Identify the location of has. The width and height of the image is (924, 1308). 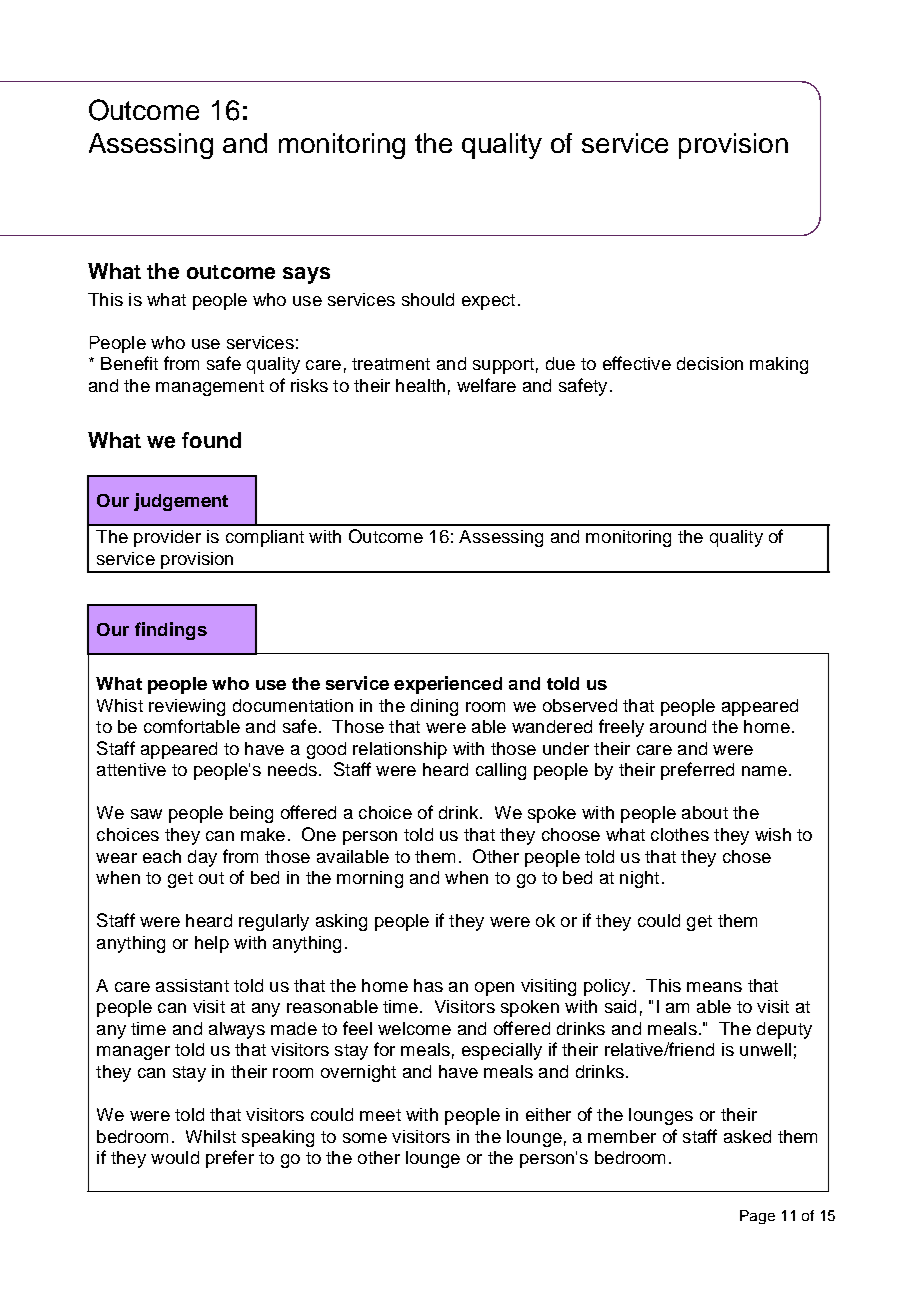
(428, 985).
